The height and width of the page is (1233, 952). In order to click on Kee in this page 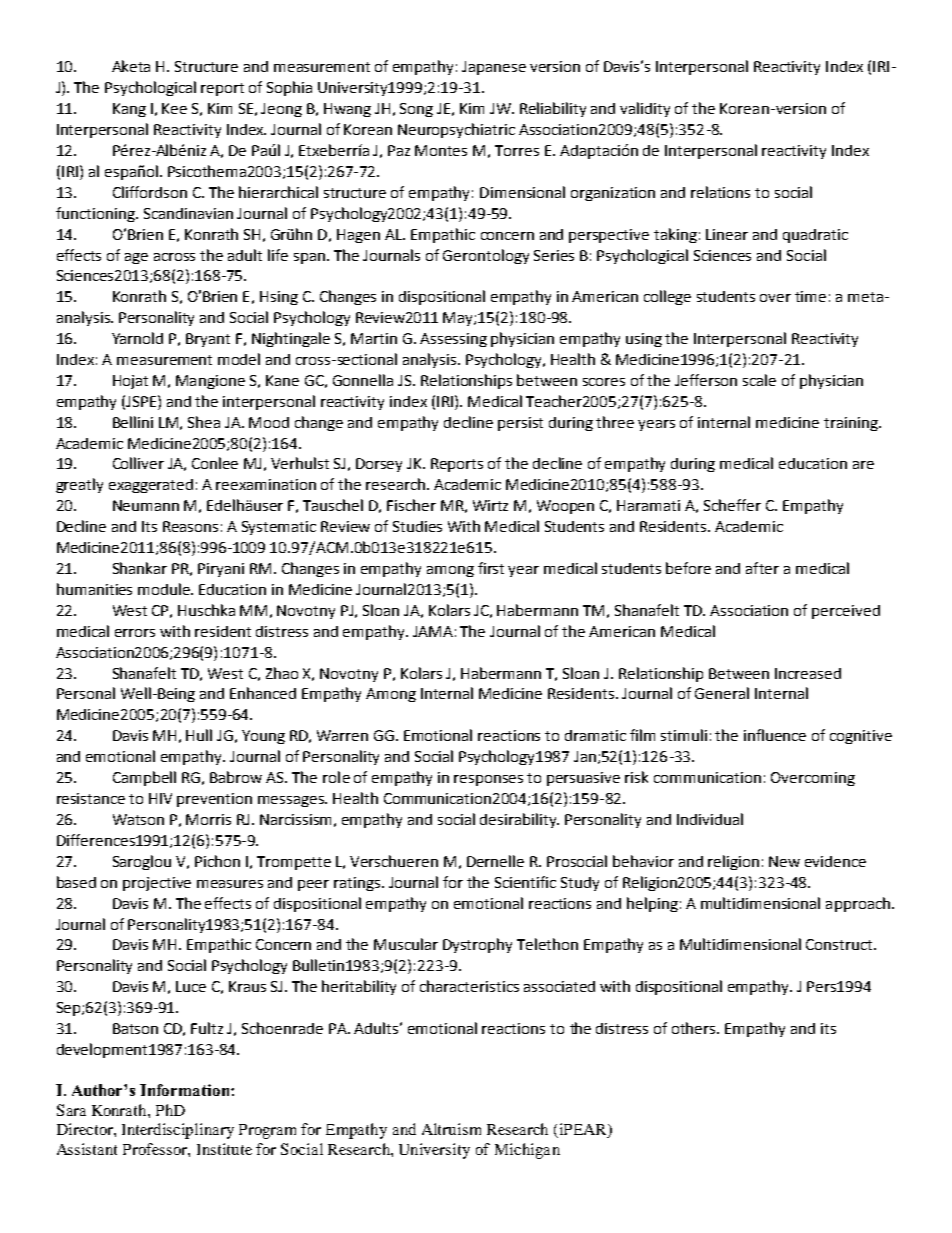, I will do `click(174, 108)`.
